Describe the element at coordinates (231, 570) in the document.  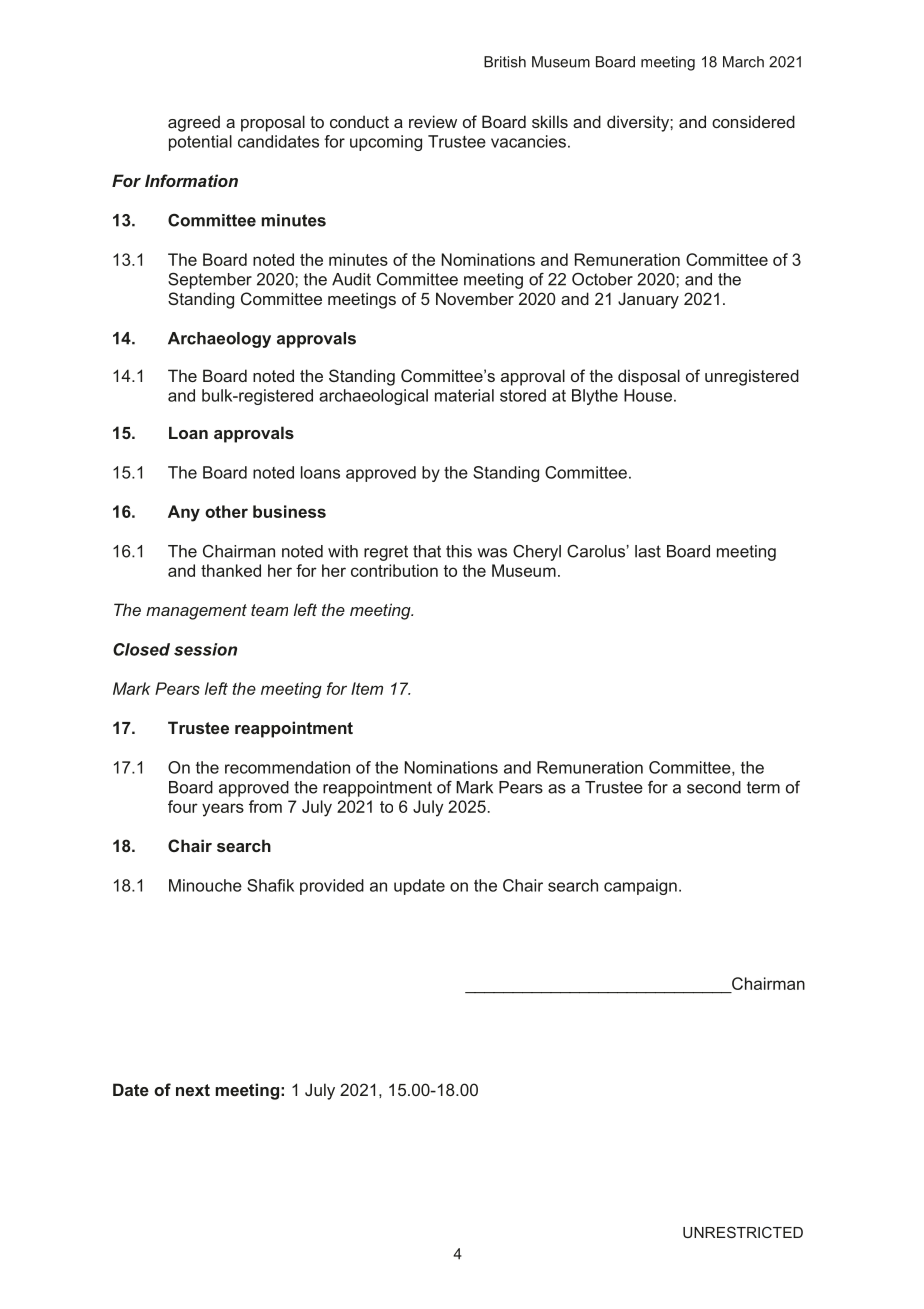
I see `thanked` at that location.
